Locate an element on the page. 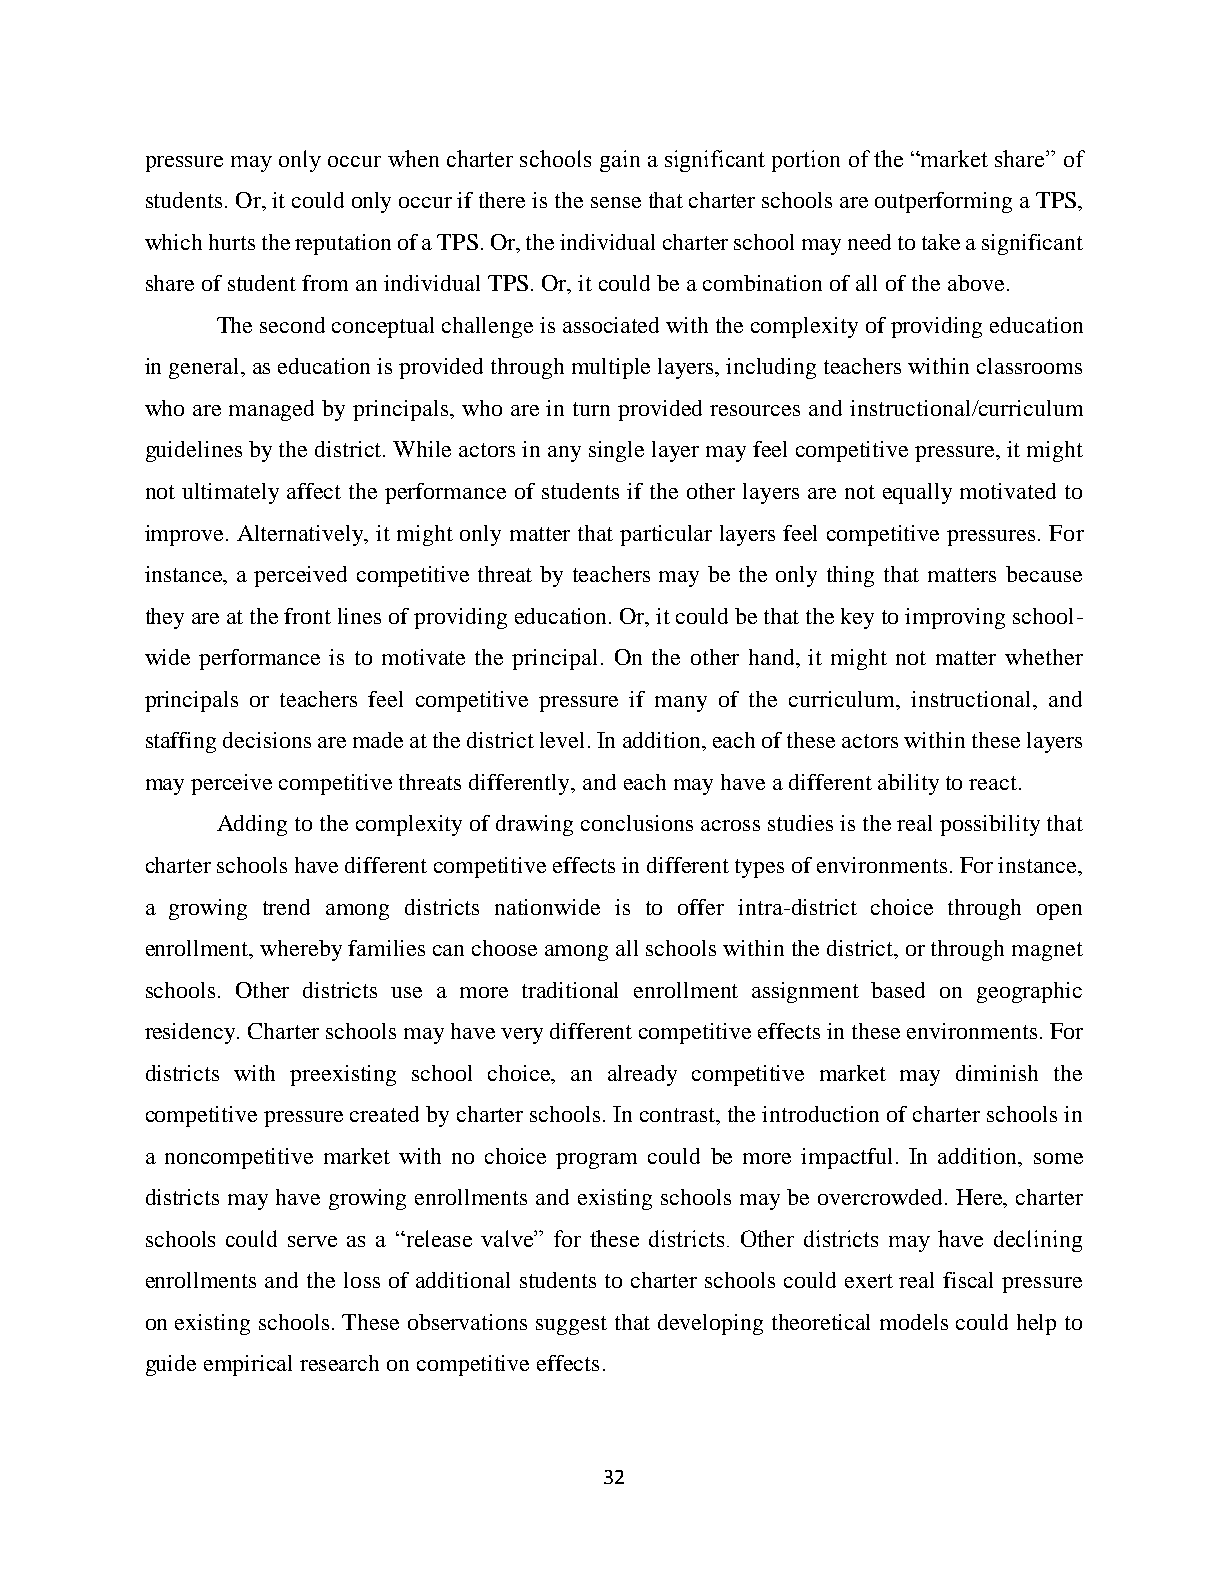 The image size is (1228, 1589). hurts is located at coordinates (232, 242).
